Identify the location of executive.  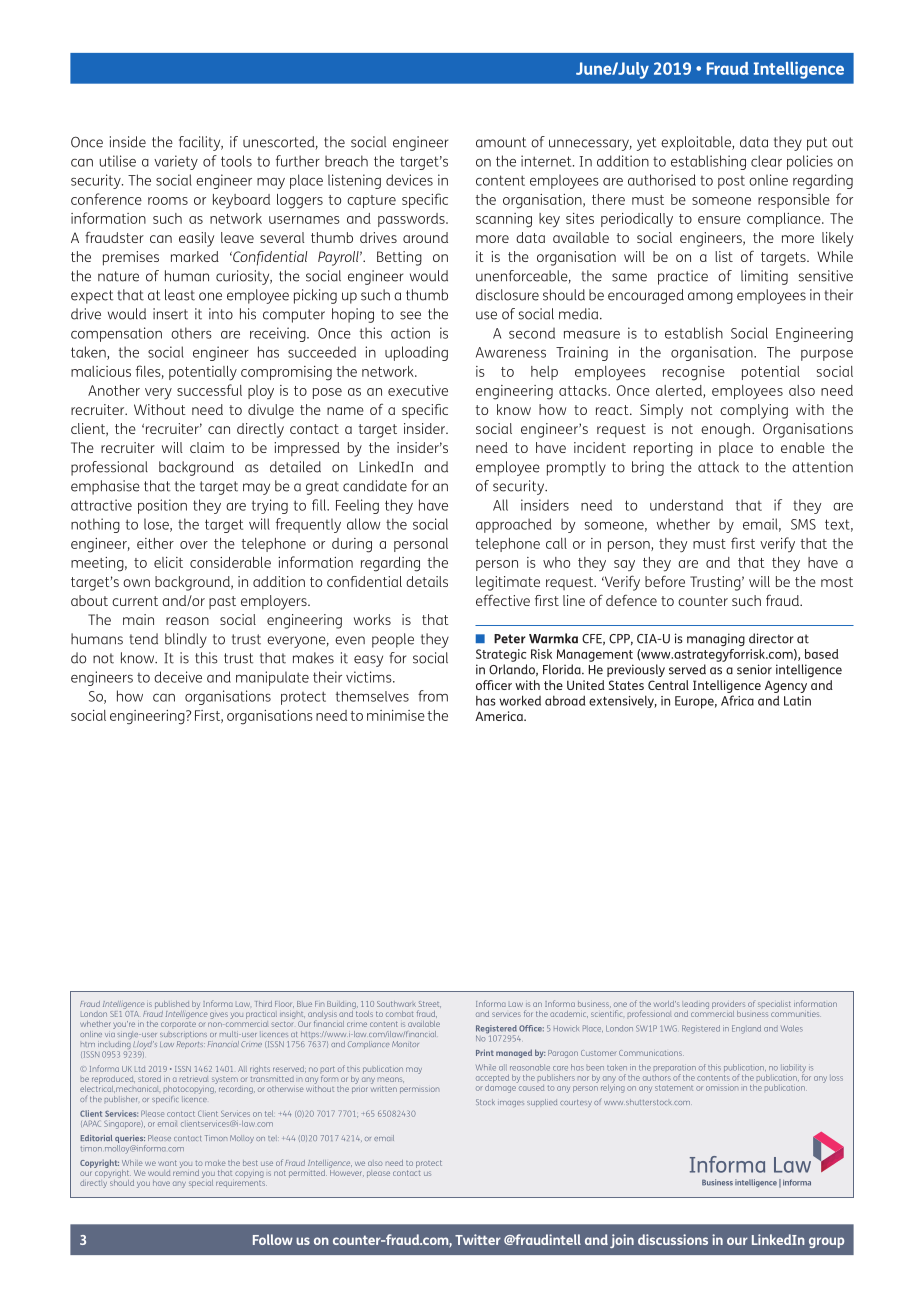
(418, 390).
